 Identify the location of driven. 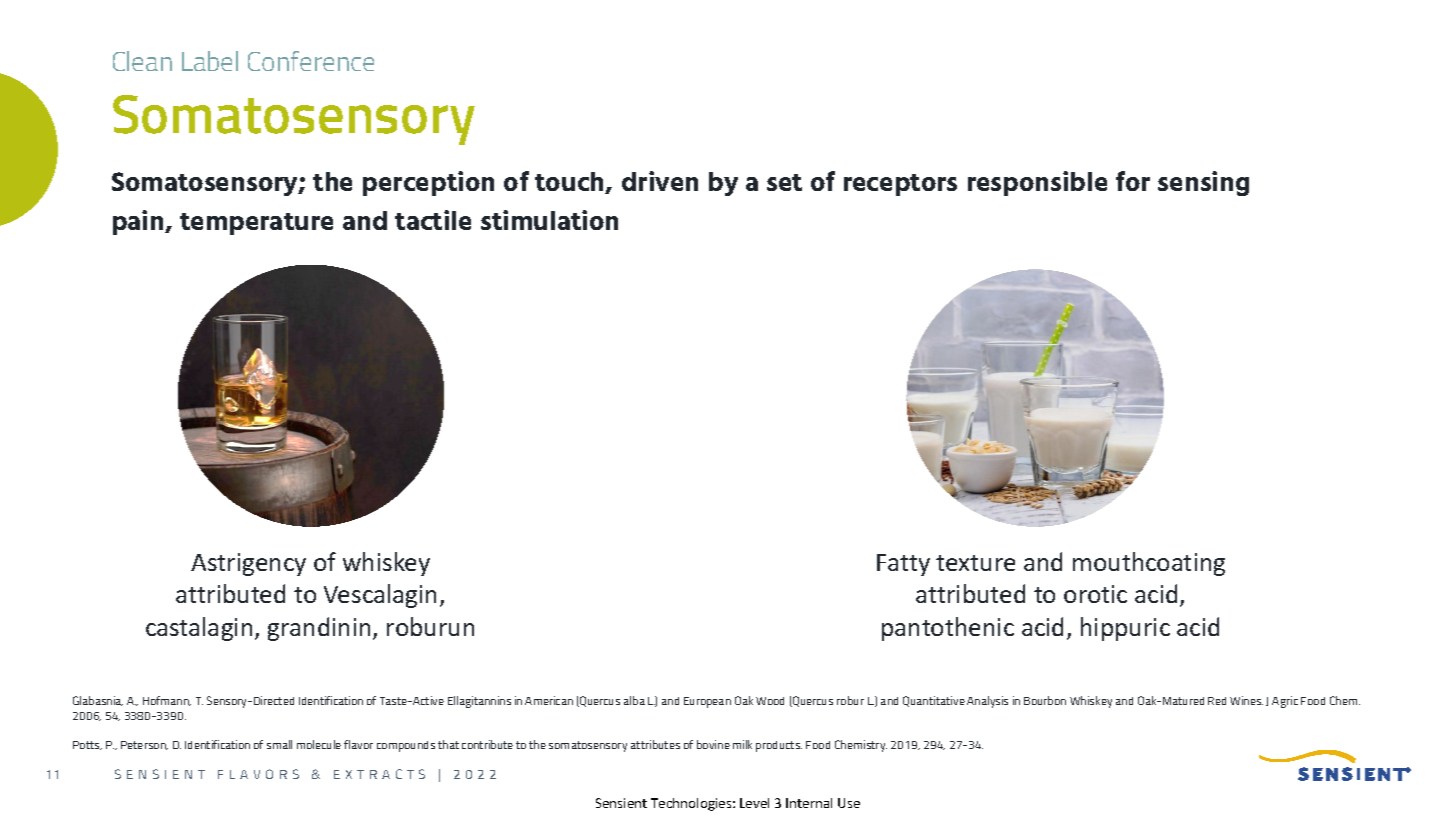
(660, 181).
